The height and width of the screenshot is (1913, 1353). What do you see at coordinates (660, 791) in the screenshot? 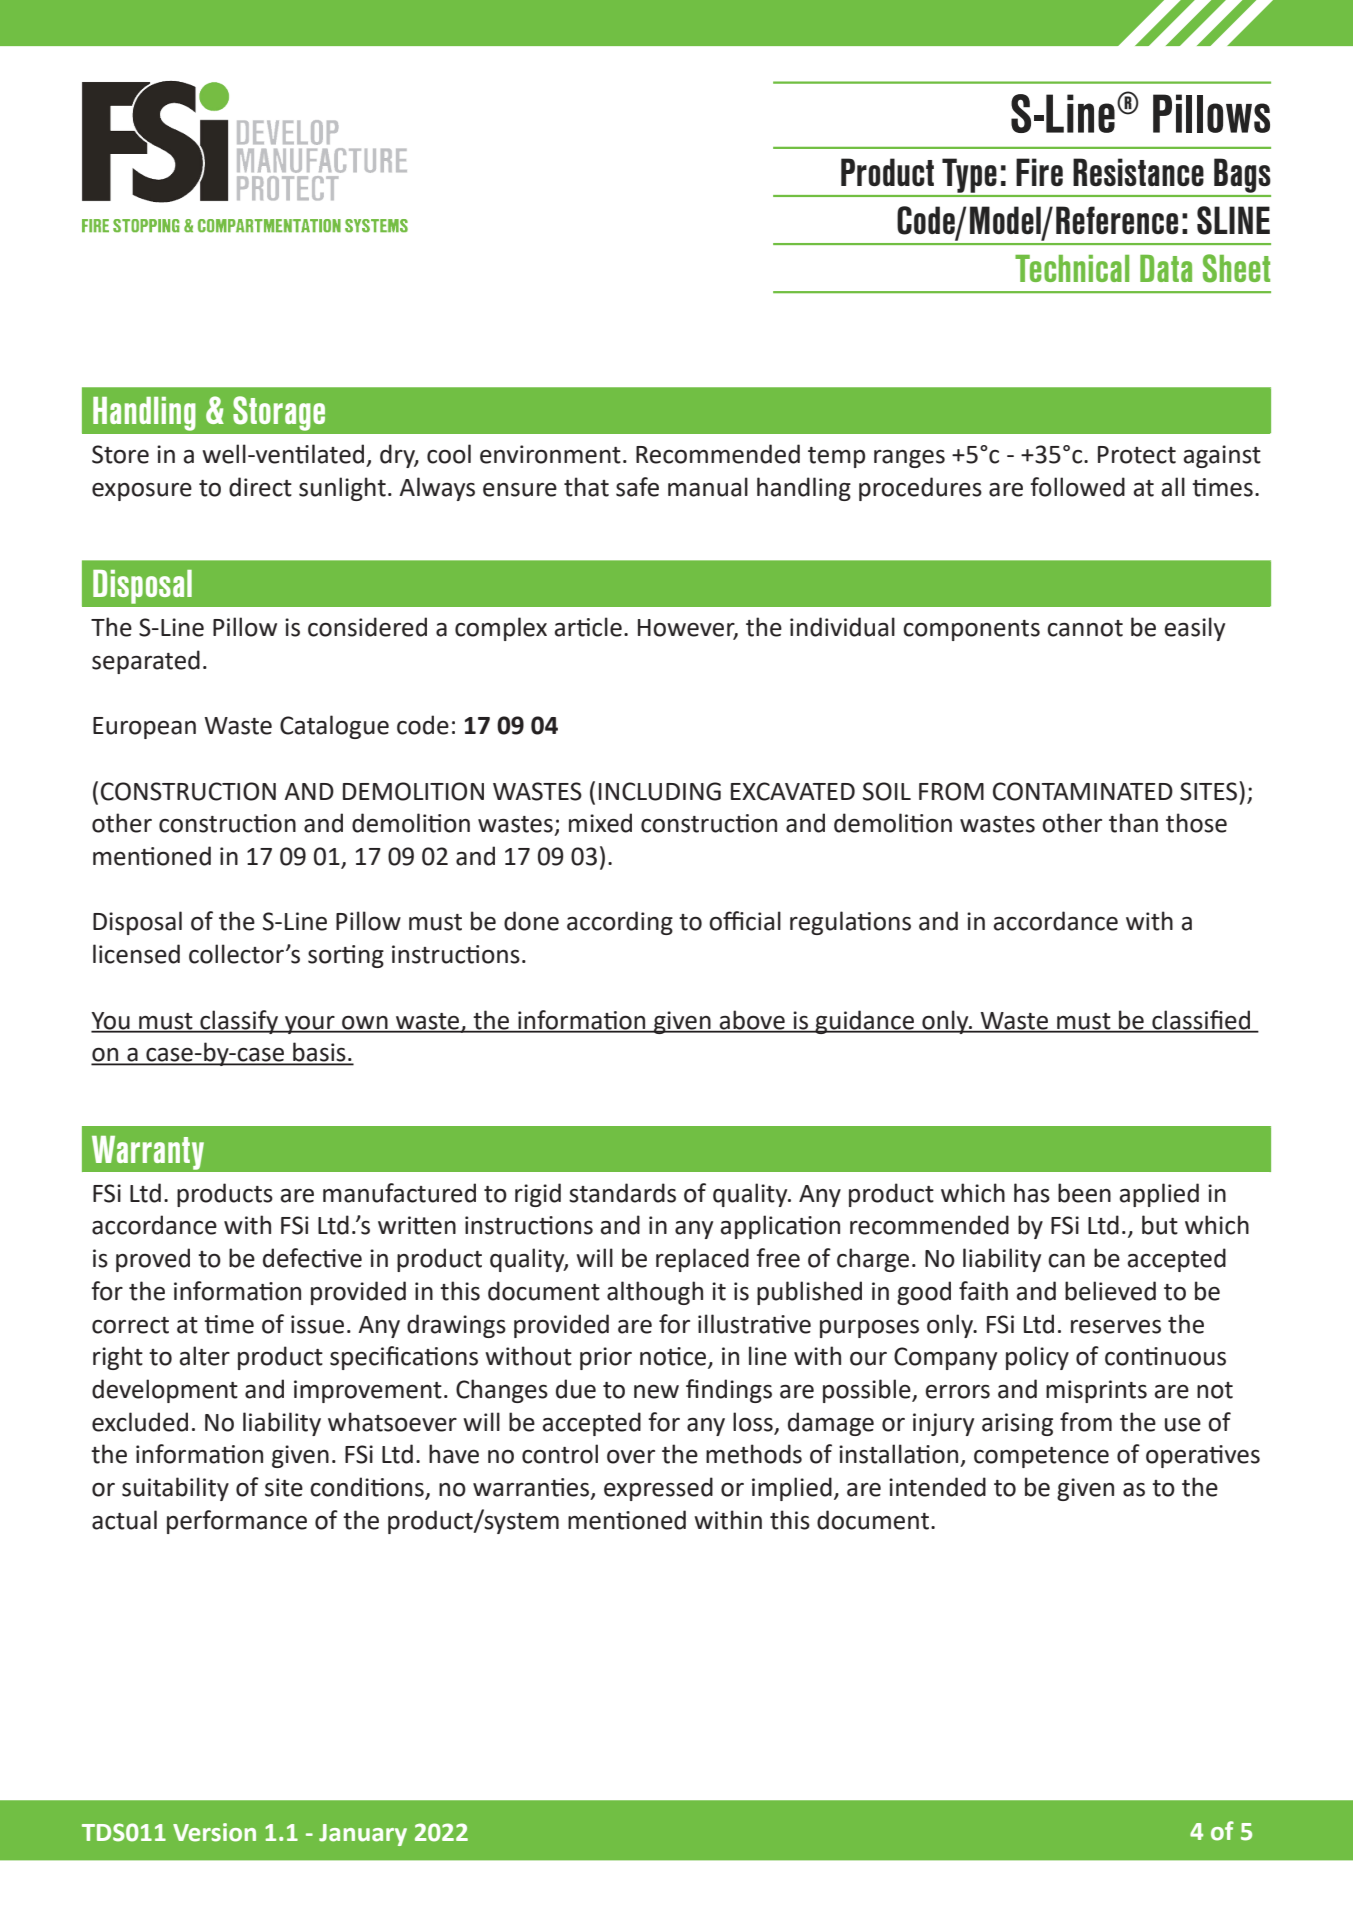
I see `INCLUDING` at bounding box center [660, 791].
